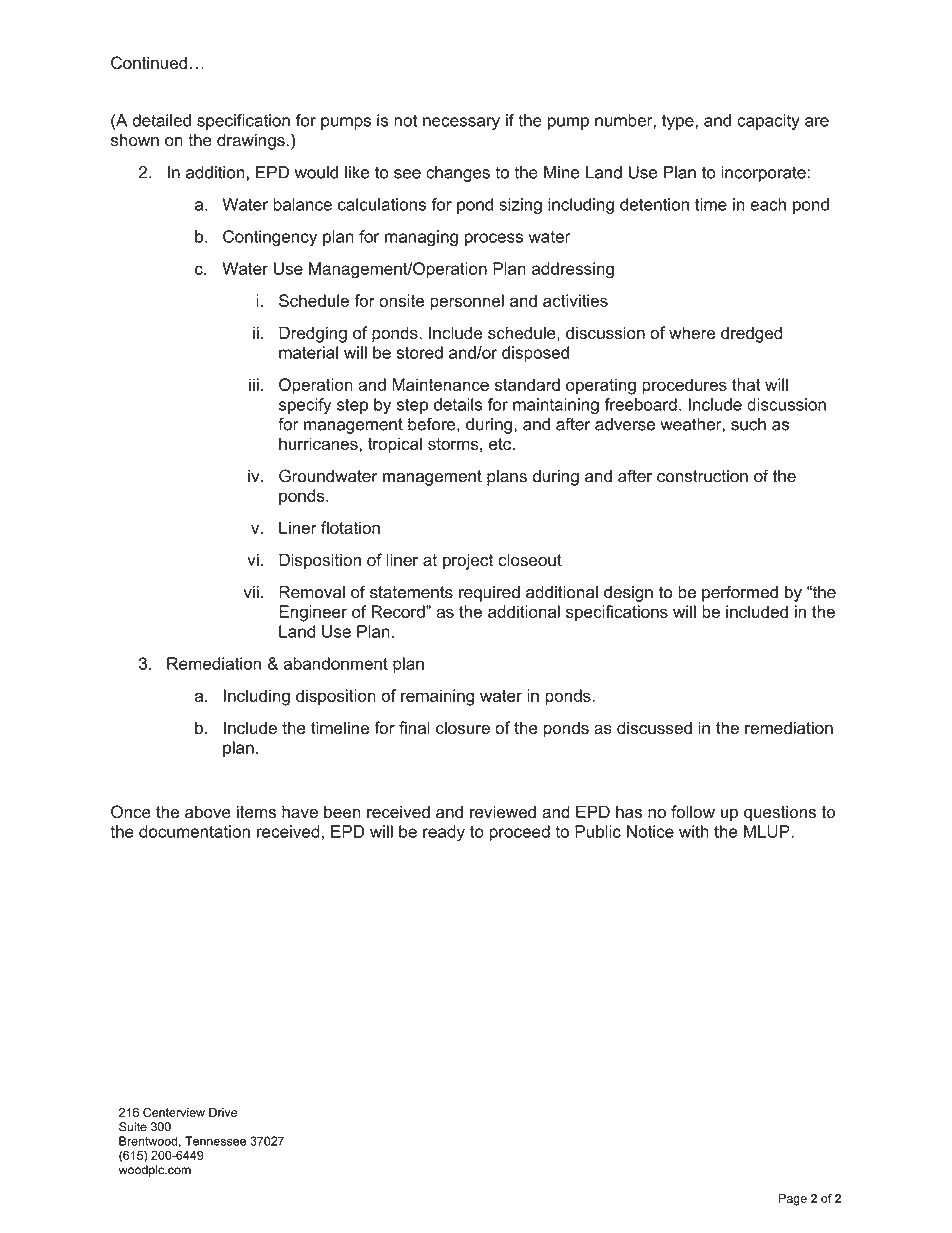 This screenshot has width=952, height=1233. What do you see at coordinates (440, 384) in the screenshot?
I see `Maintenance` at bounding box center [440, 384].
